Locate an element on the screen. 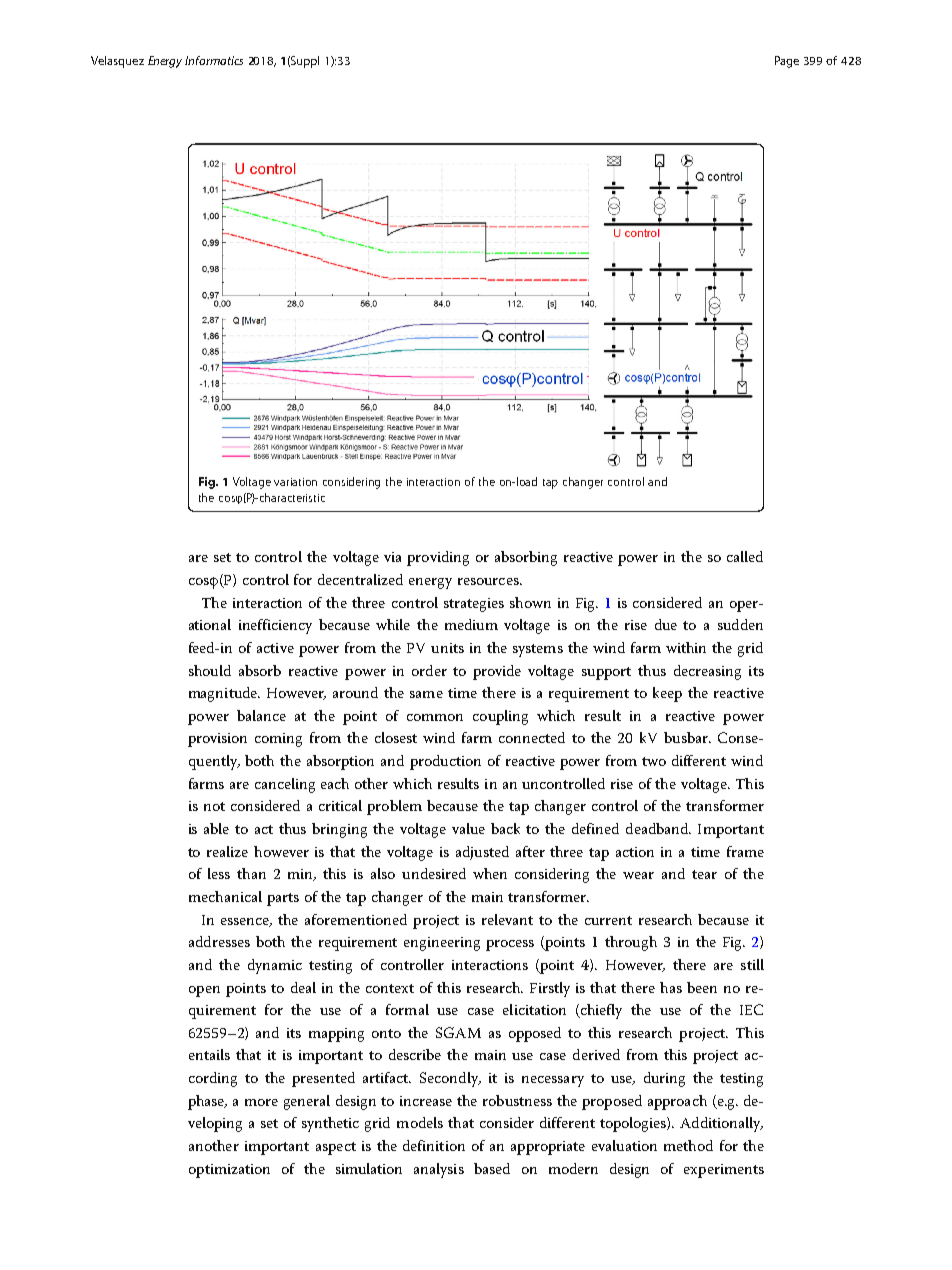  less is located at coordinates (219, 873).
